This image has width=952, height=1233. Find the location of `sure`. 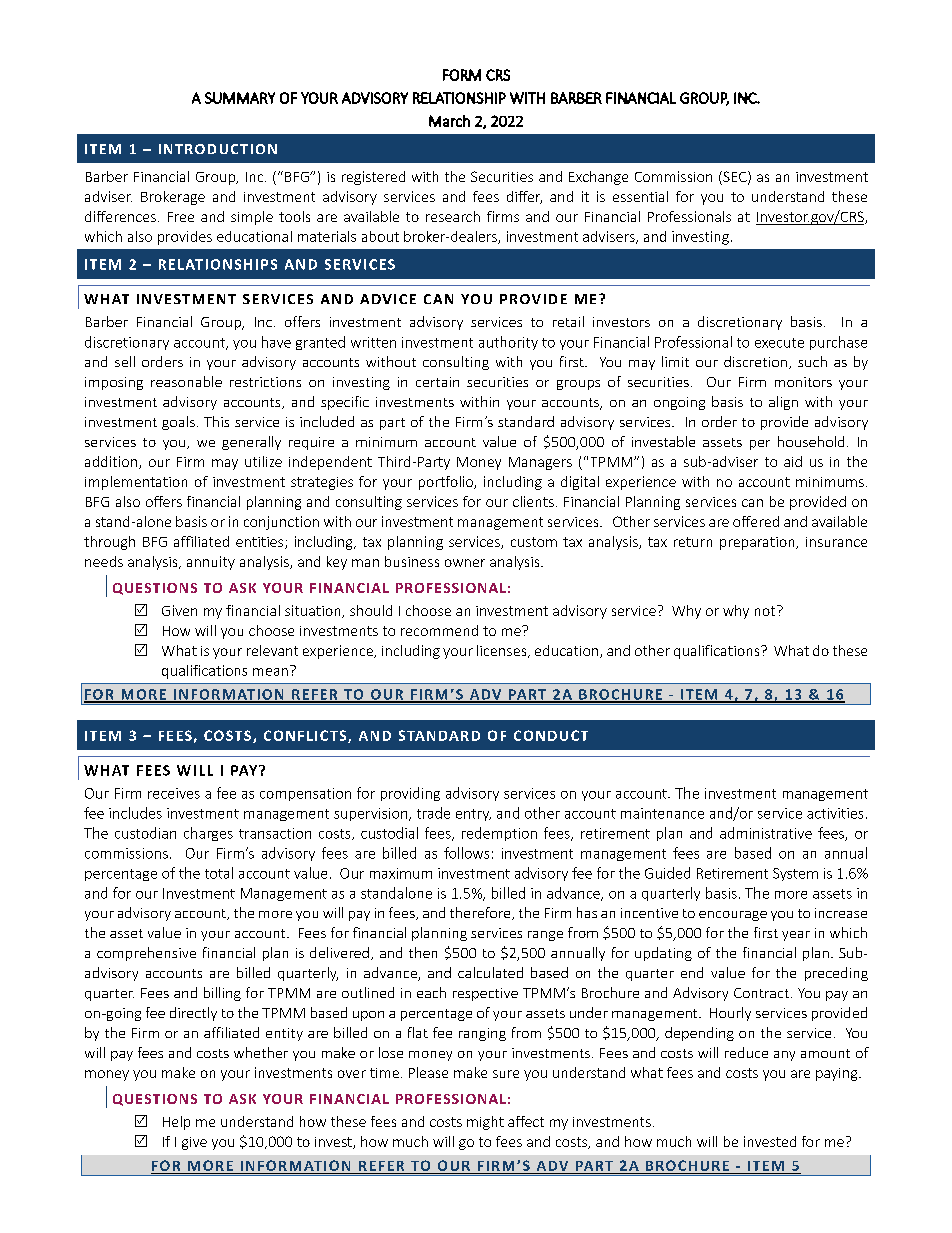

sure is located at coordinates (506, 1074).
